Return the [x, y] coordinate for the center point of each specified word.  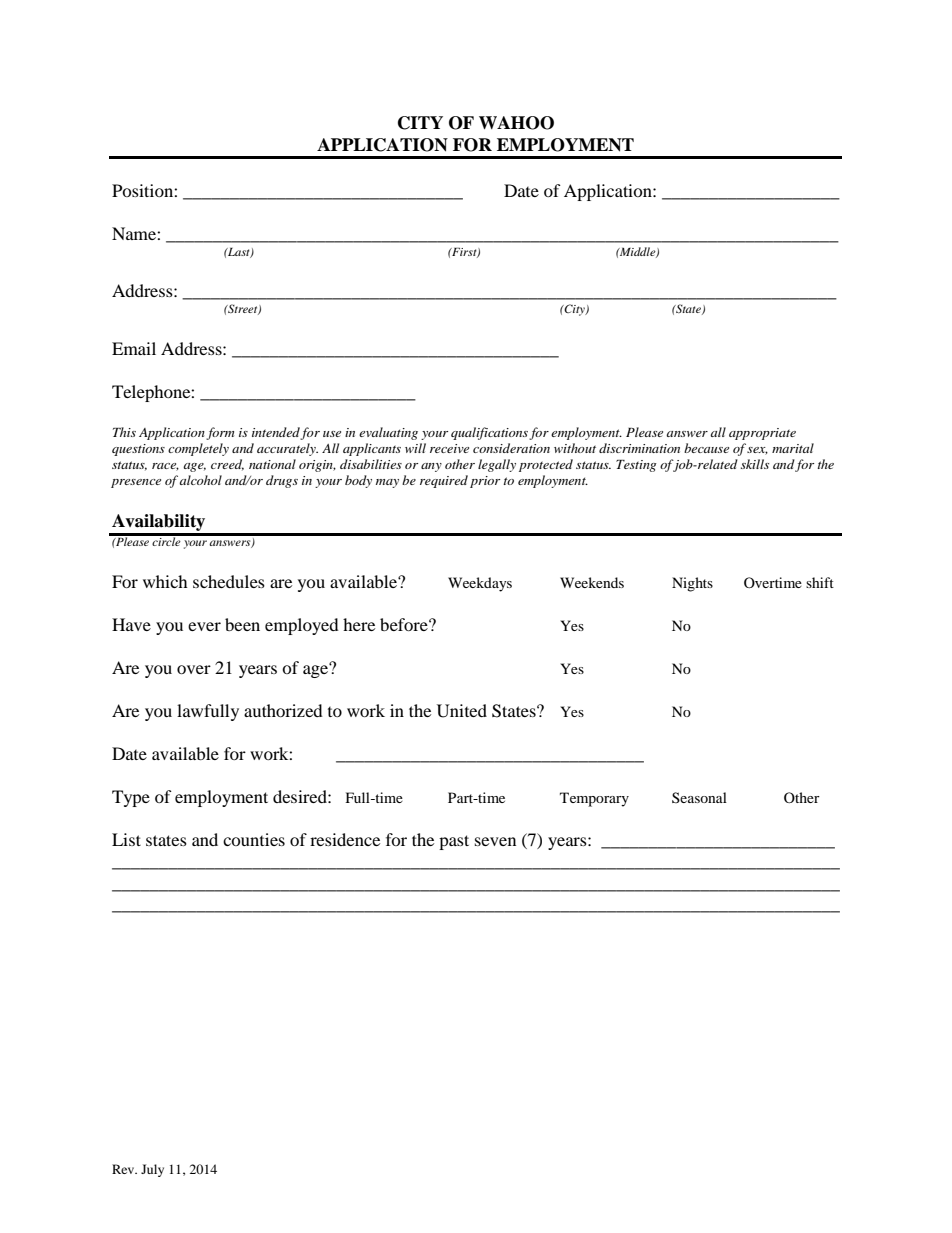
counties [254, 839]
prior [485, 482]
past [454, 842]
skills [755, 464]
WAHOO [516, 123]
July [152, 1170]
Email [134, 348]
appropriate [762, 434]
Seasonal [699, 797]
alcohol [200, 480]
